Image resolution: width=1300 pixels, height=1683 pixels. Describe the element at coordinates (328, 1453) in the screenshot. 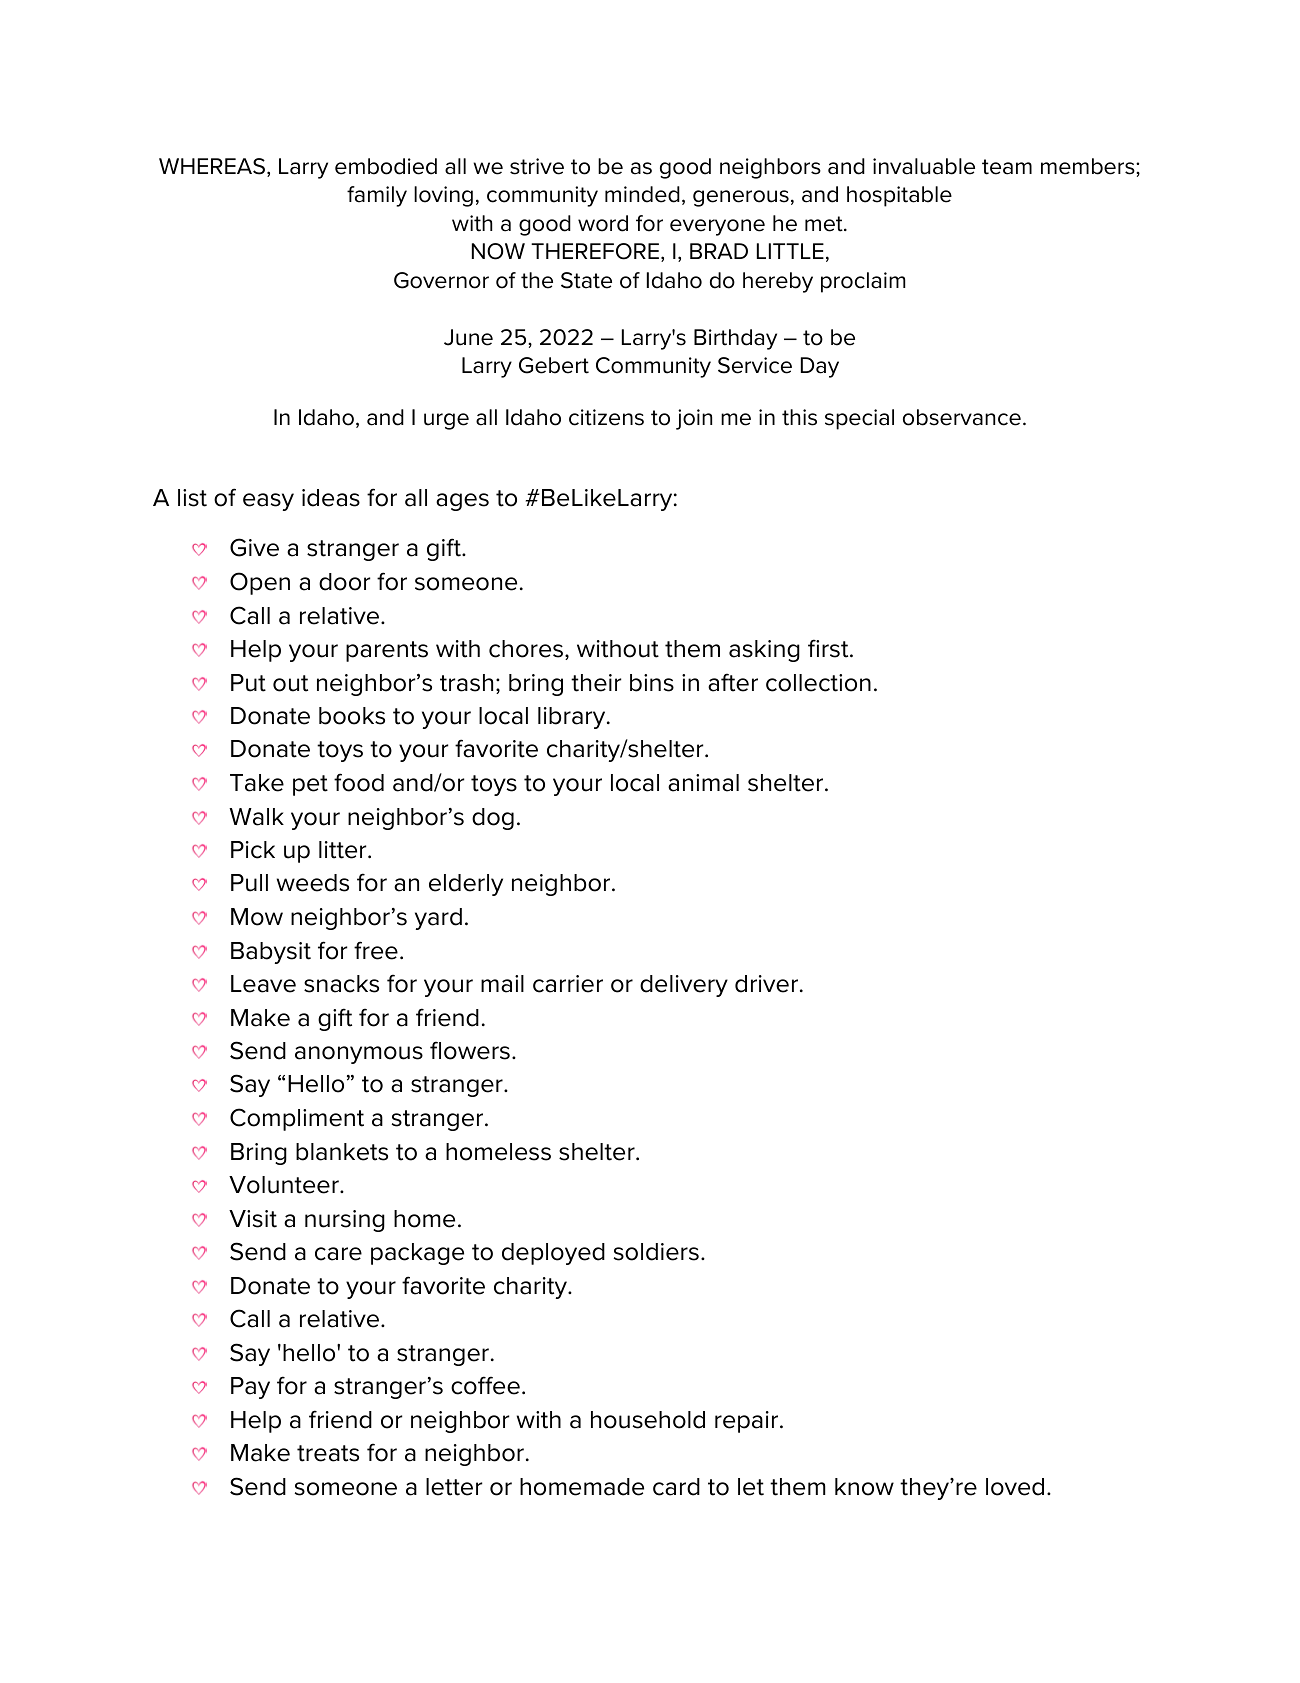

I see `treats` at that location.
